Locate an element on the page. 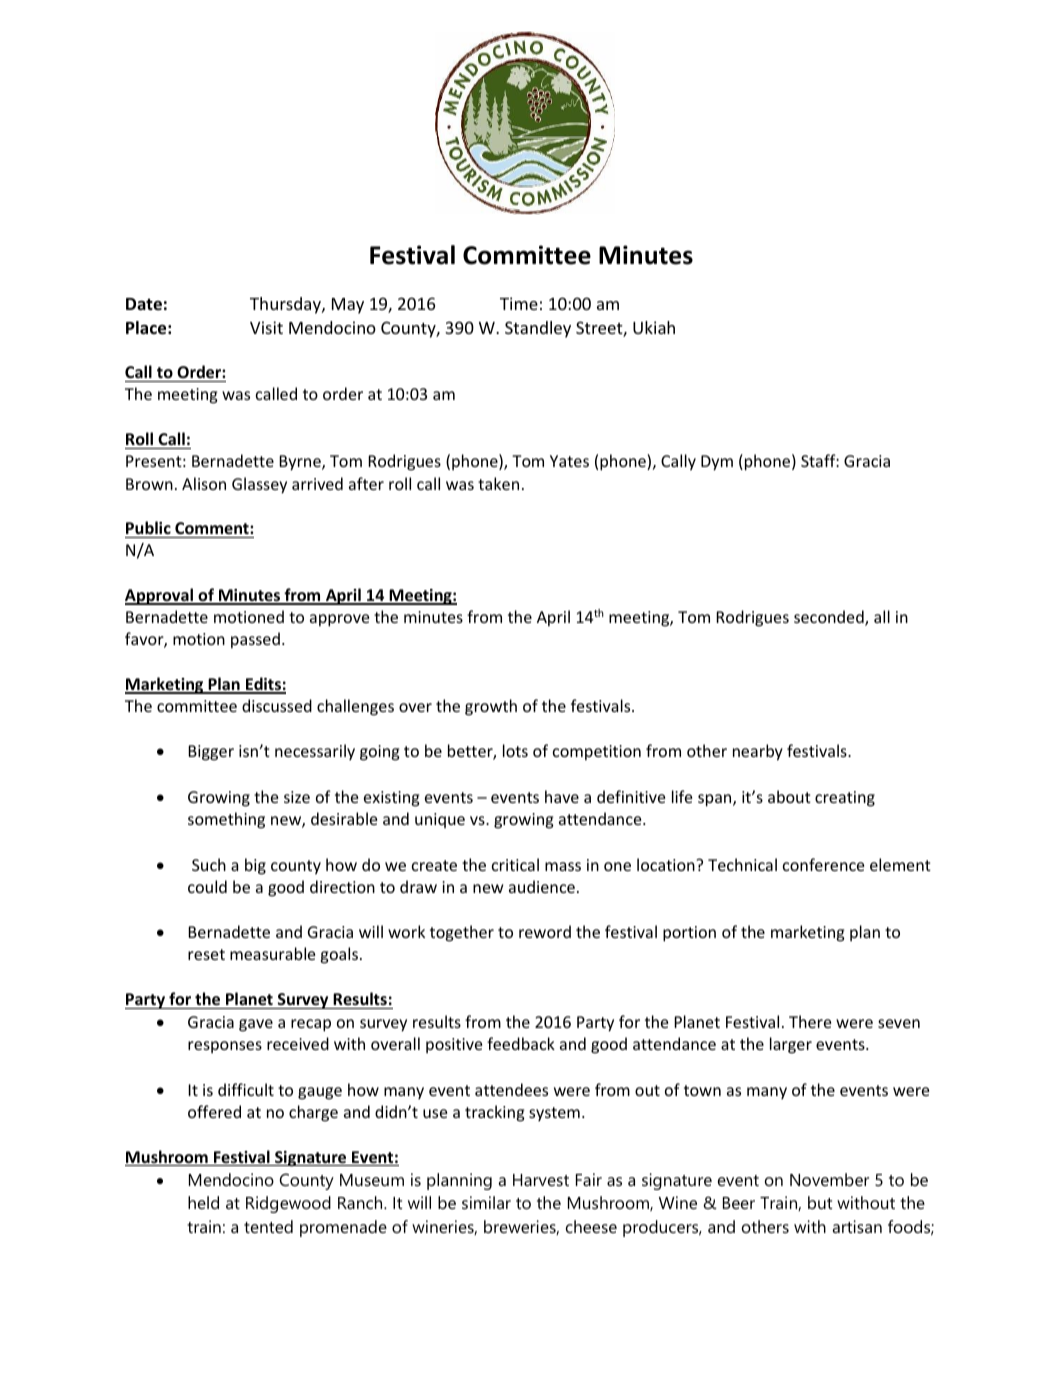  similar is located at coordinates (486, 1202).
